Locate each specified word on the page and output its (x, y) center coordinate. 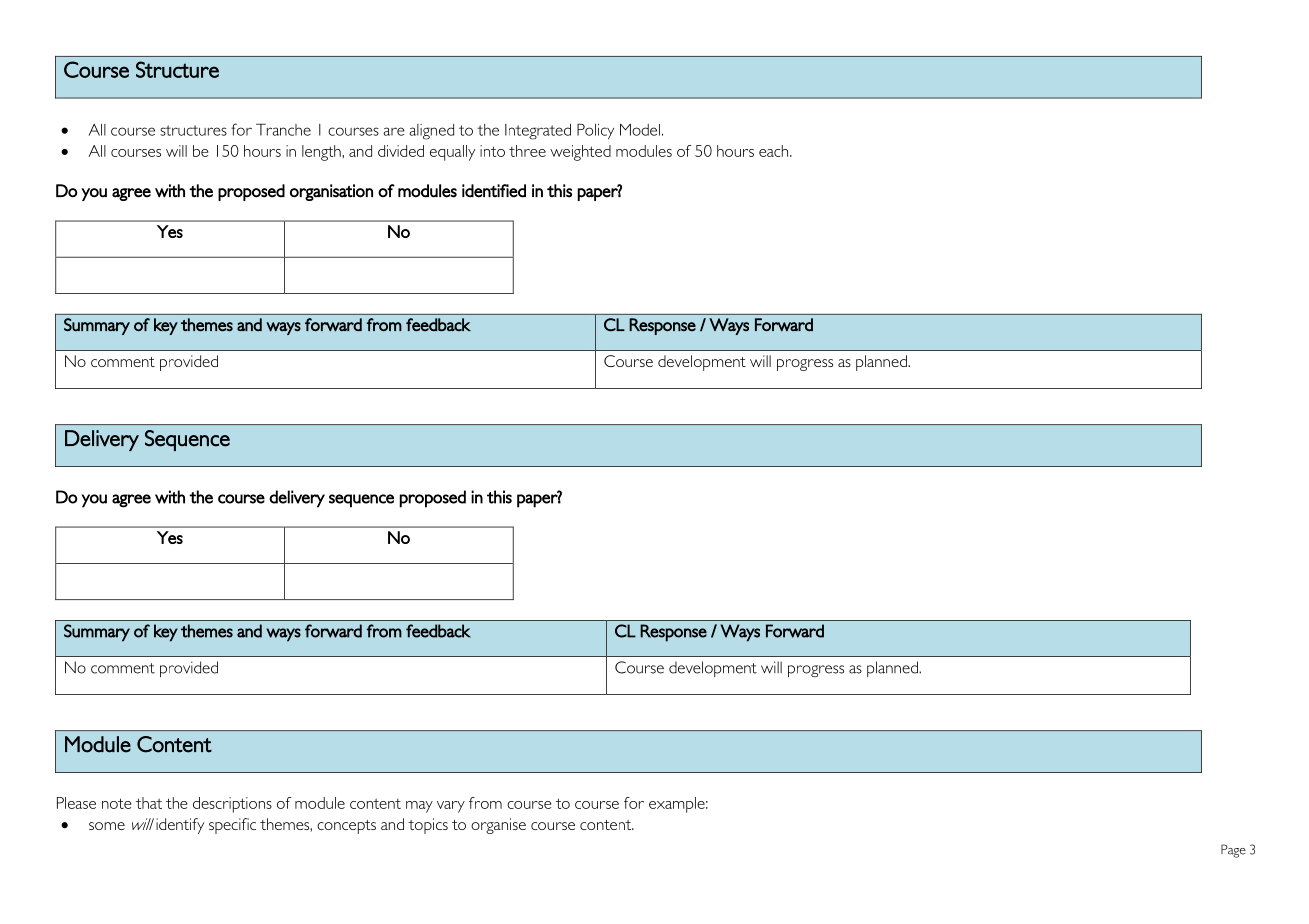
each (775, 151)
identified (494, 191)
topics (428, 826)
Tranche (283, 130)
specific (232, 826)
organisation (331, 192)
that (149, 803)
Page (1233, 851)
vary (451, 807)
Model (640, 130)
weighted (580, 153)
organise (498, 826)
